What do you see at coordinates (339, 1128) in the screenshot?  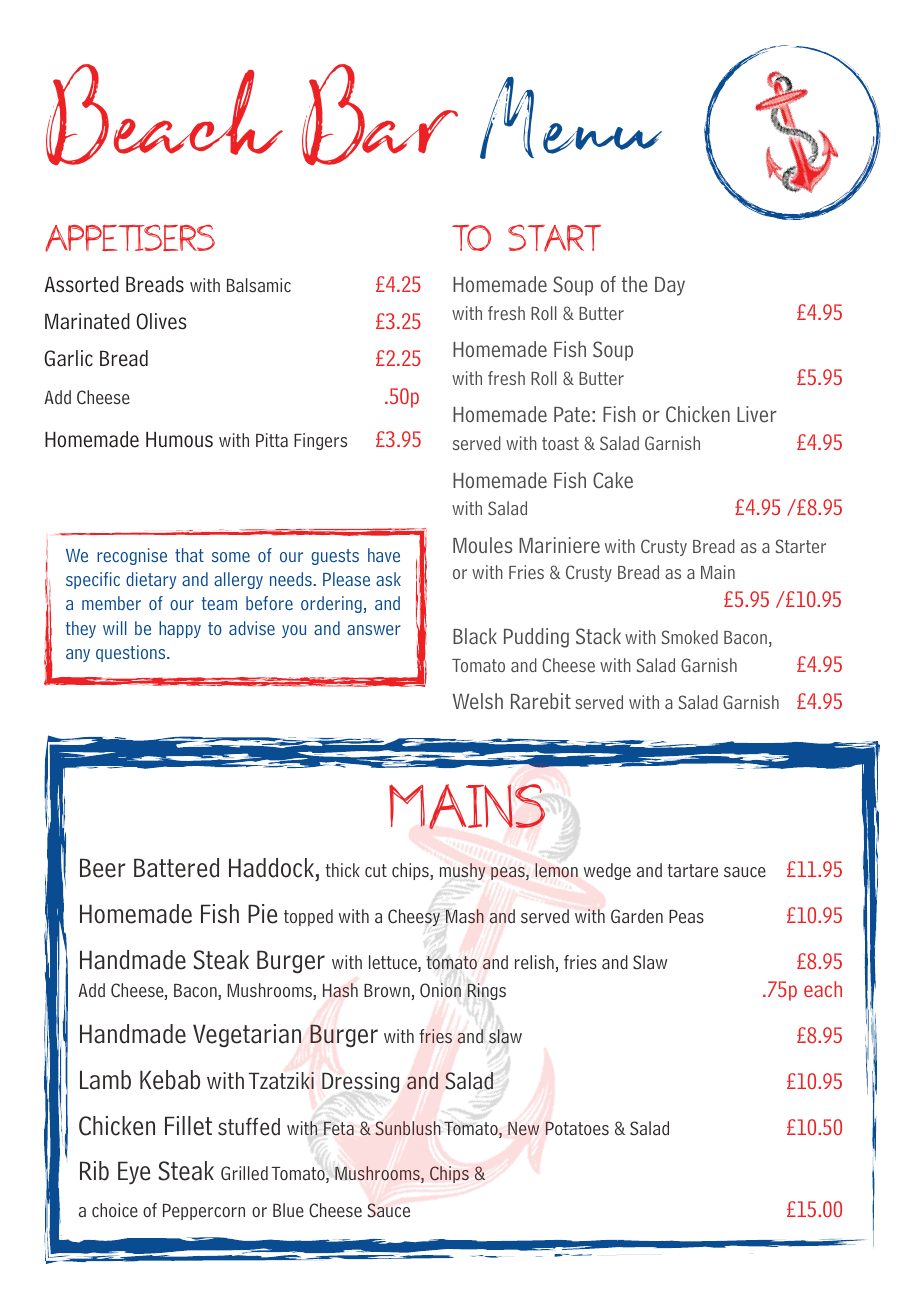 I see `Feta` at bounding box center [339, 1128].
